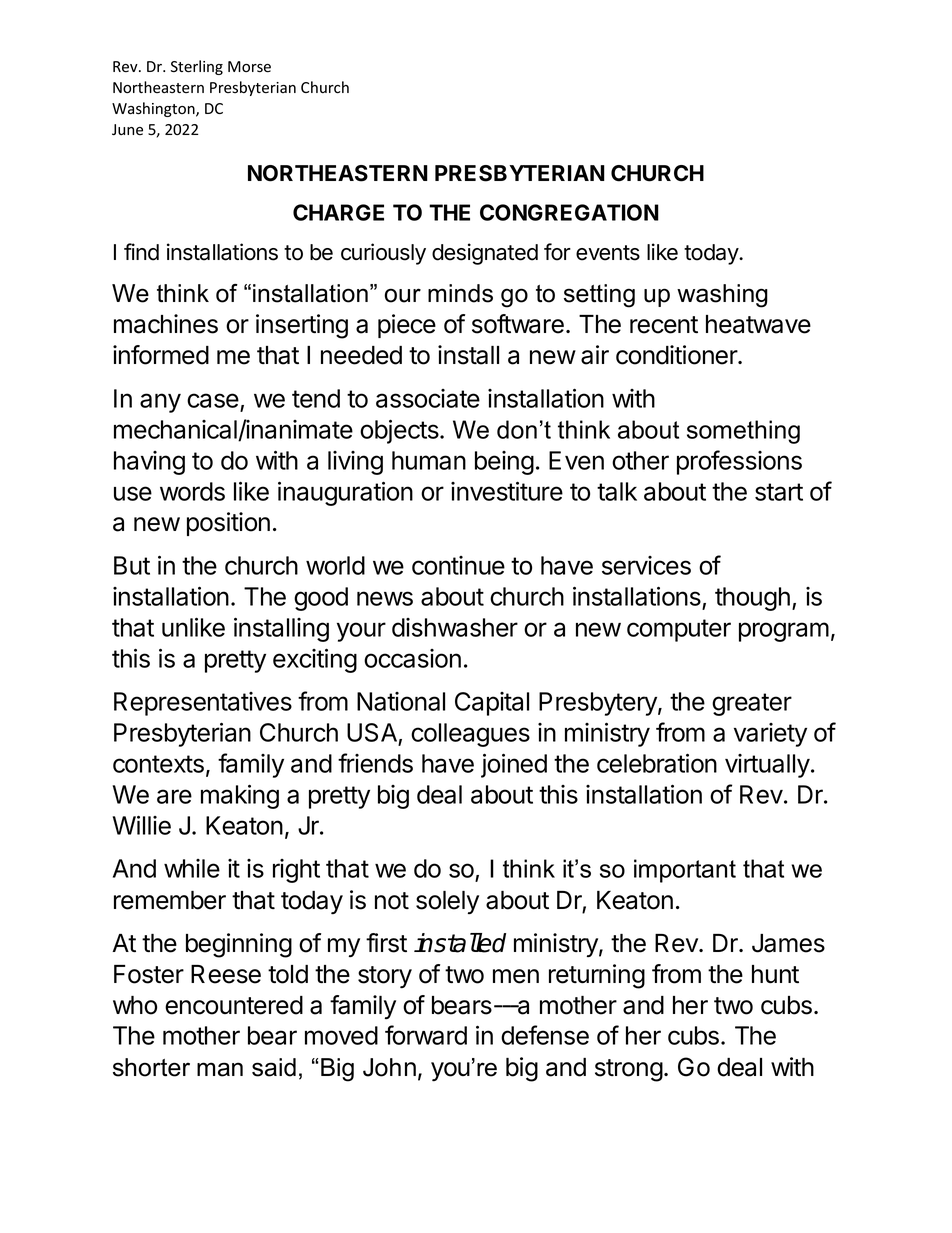 This page has width=952, height=1233. I want to click on words, so click(192, 491).
